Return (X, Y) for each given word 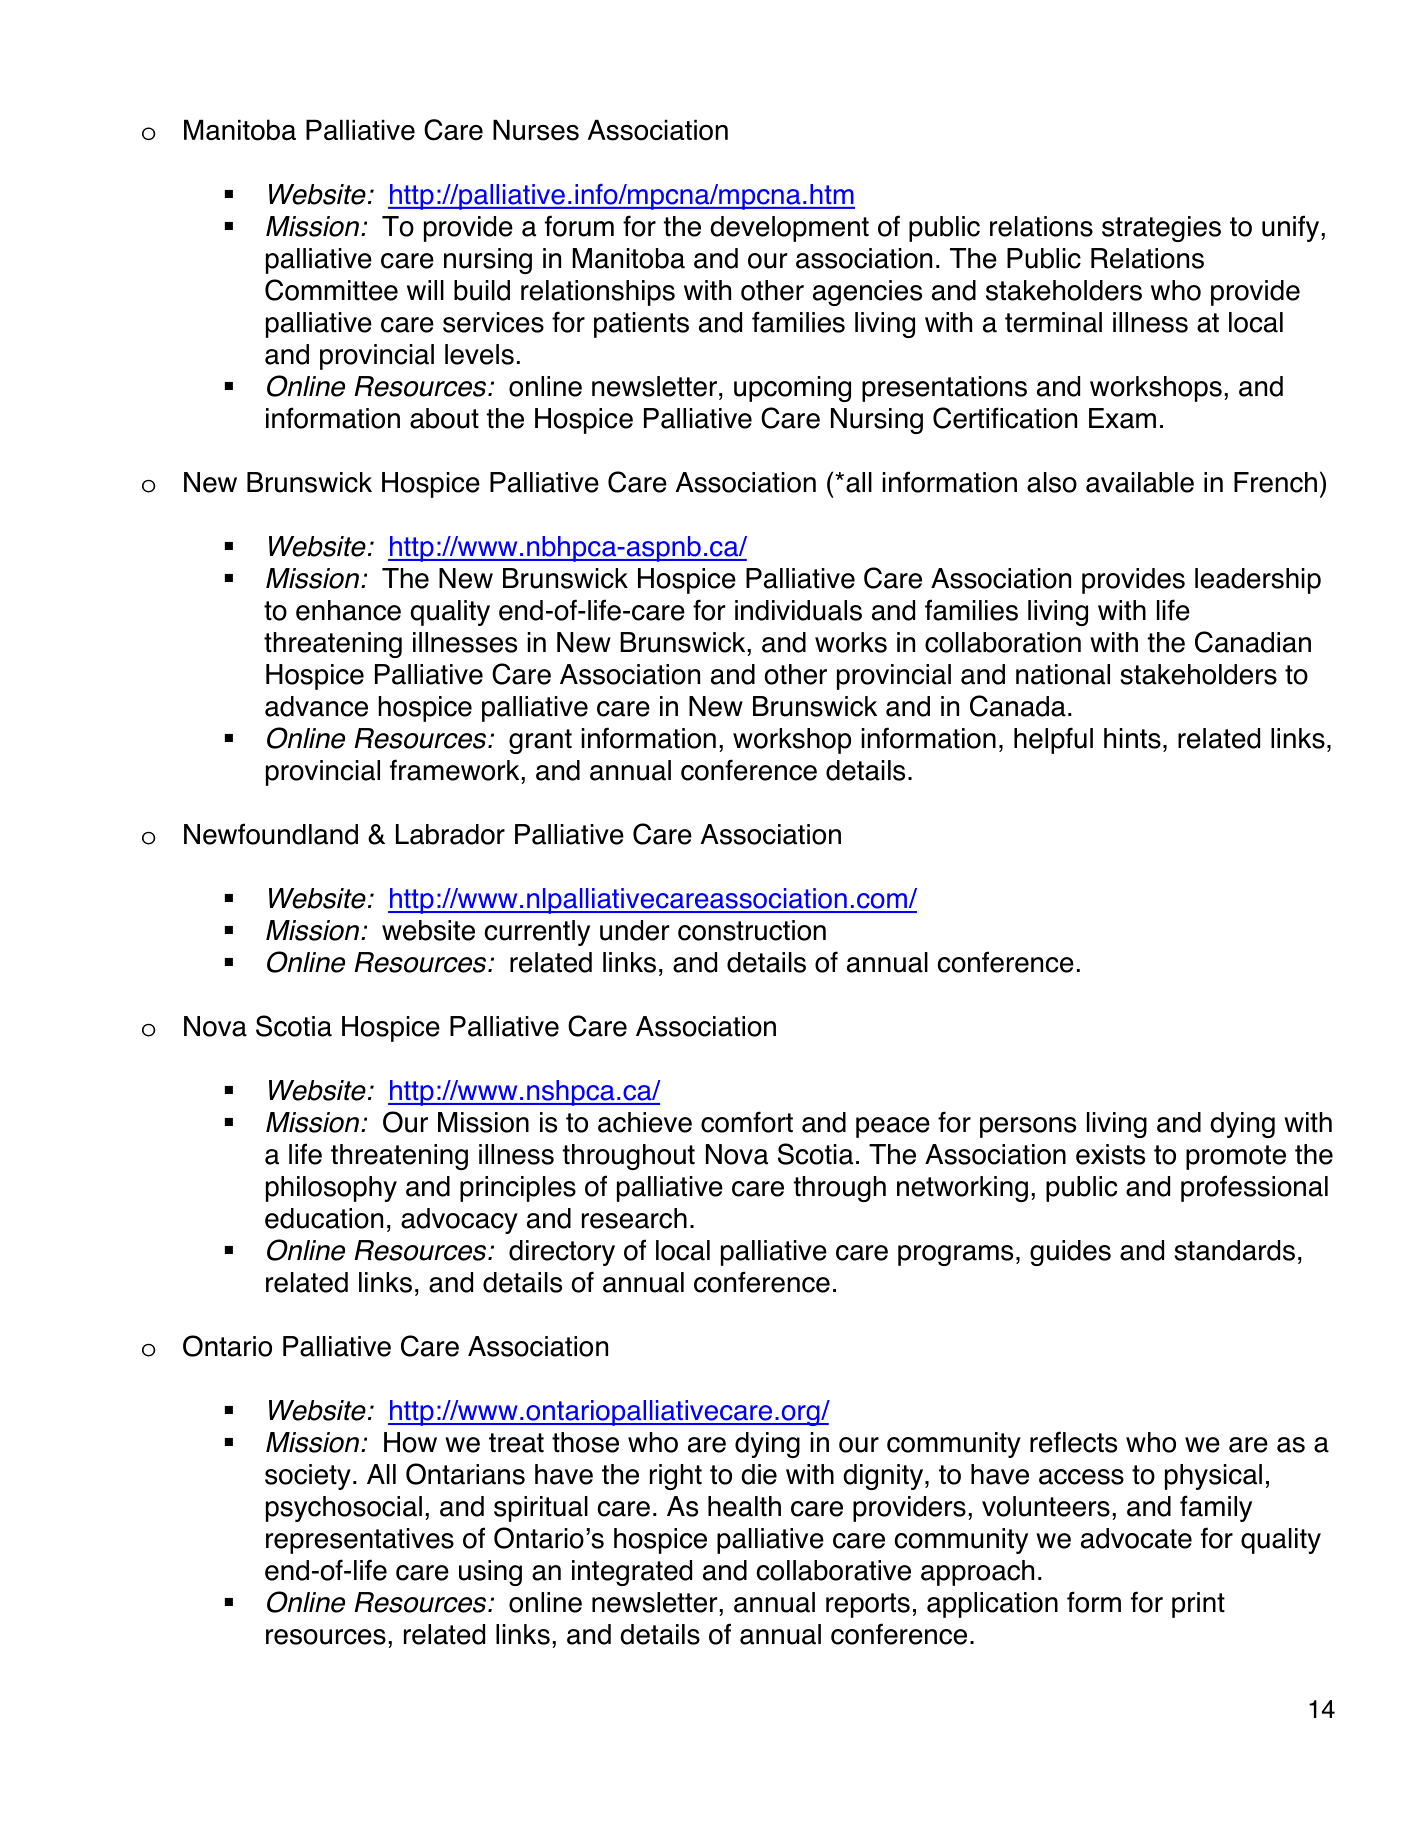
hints (1132, 738)
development (789, 229)
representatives (360, 1541)
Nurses (536, 130)
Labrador (450, 834)
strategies (1161, 229)
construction (752, 930)
